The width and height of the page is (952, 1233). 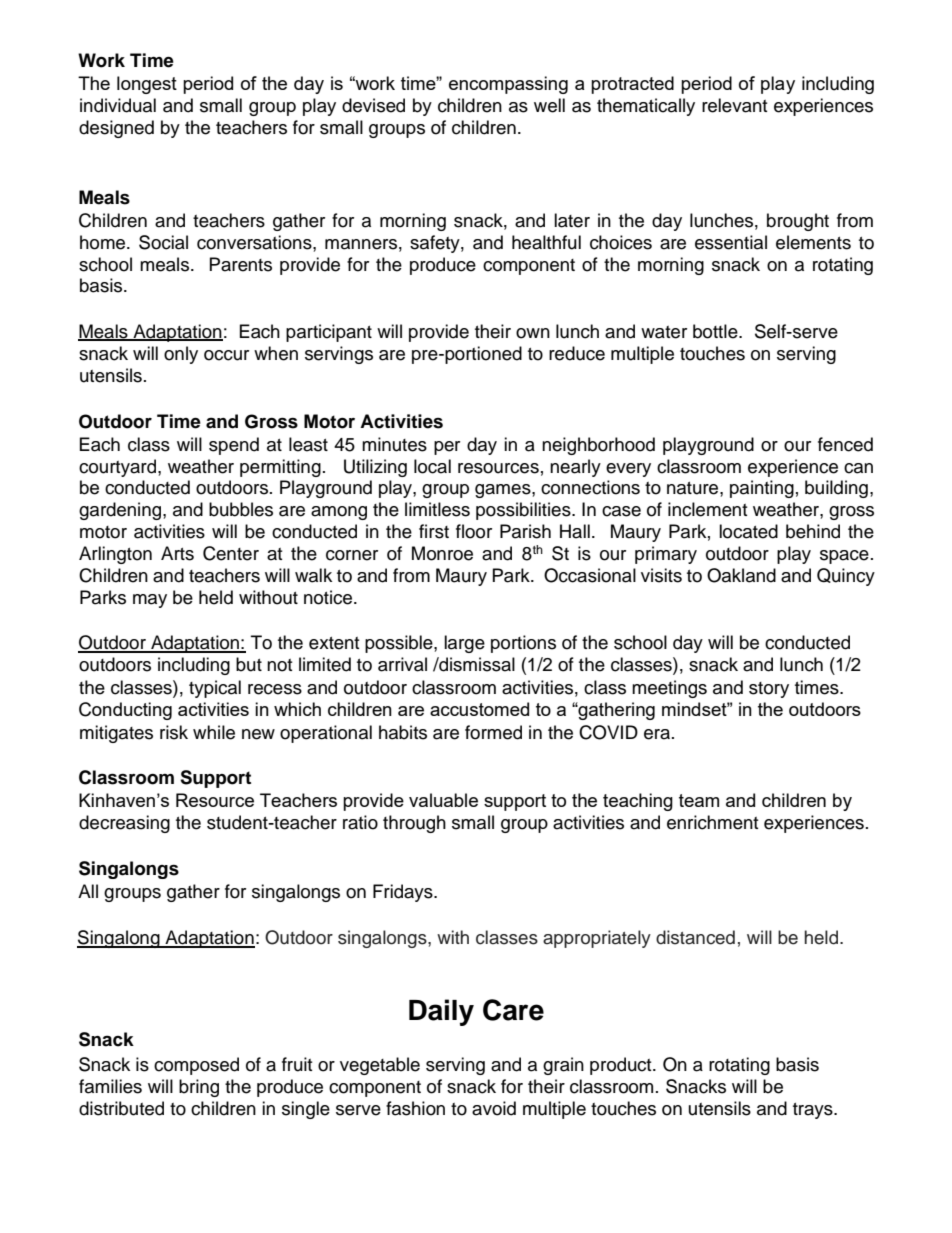 I want to click on encompassing, so click(x=508, y=85).
